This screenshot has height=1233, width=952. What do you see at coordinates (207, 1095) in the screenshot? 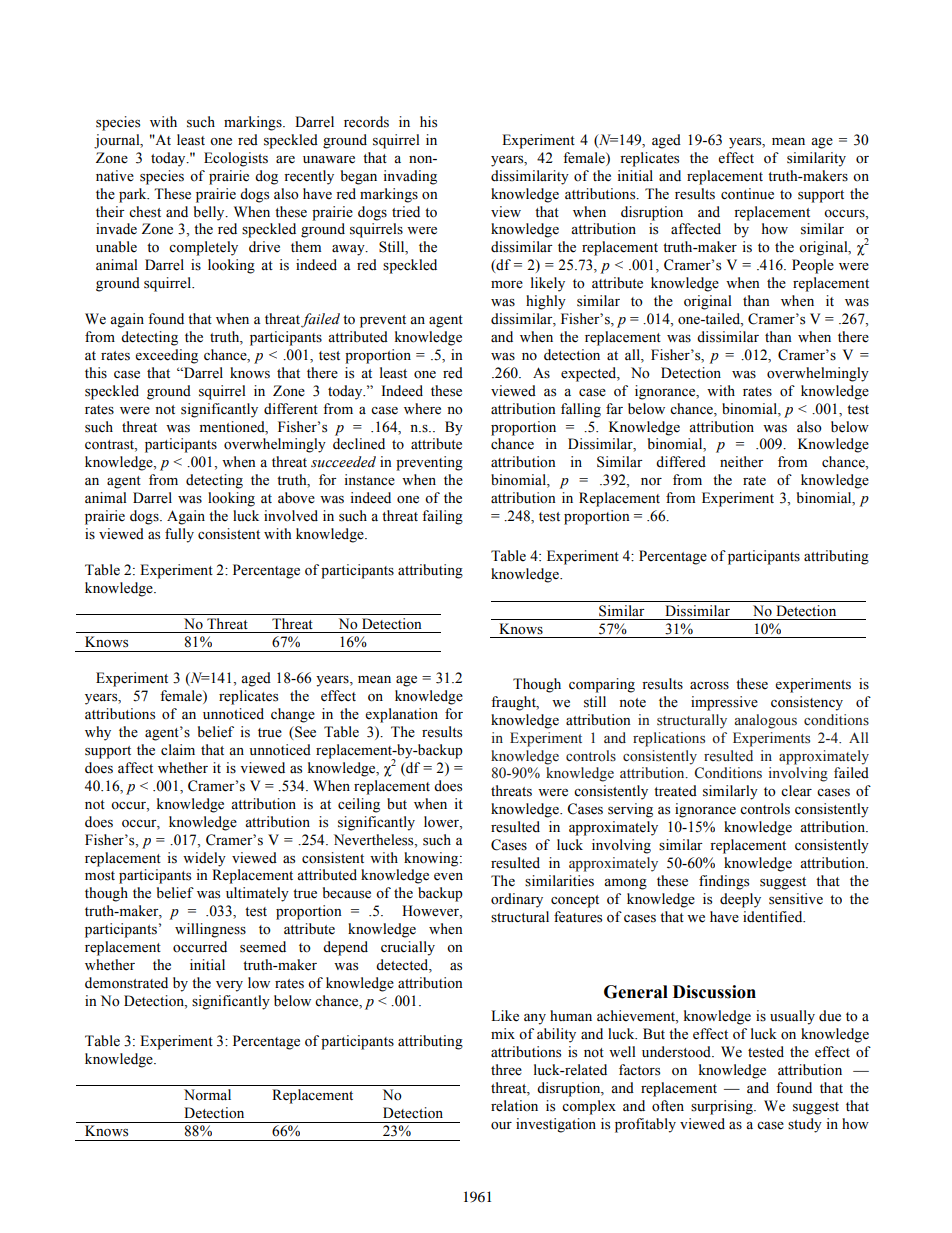
I see `Normal` at bounding box center [207, 1095].
